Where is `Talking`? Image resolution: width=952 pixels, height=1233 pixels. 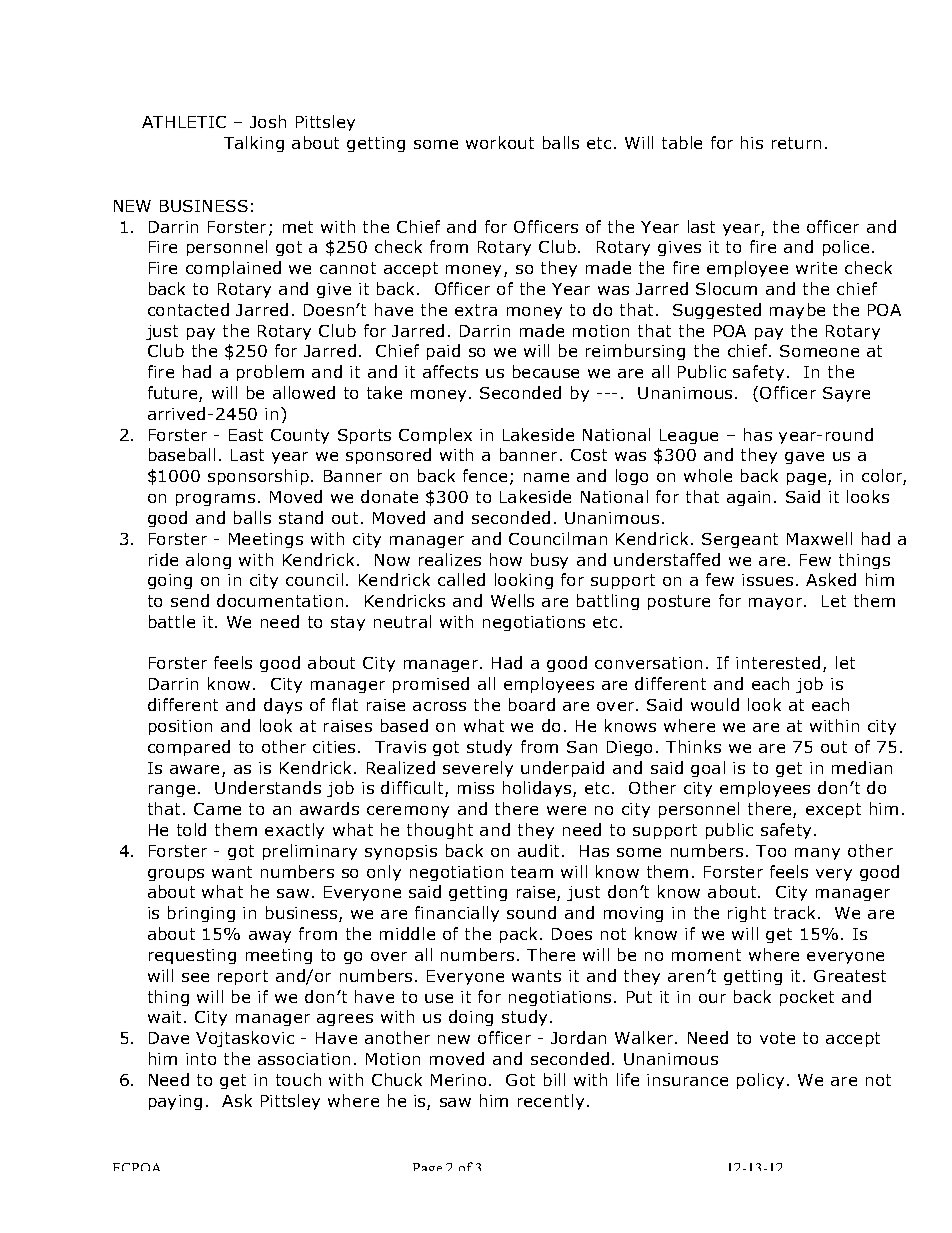 Talking is located at coordinates (254, 144).
